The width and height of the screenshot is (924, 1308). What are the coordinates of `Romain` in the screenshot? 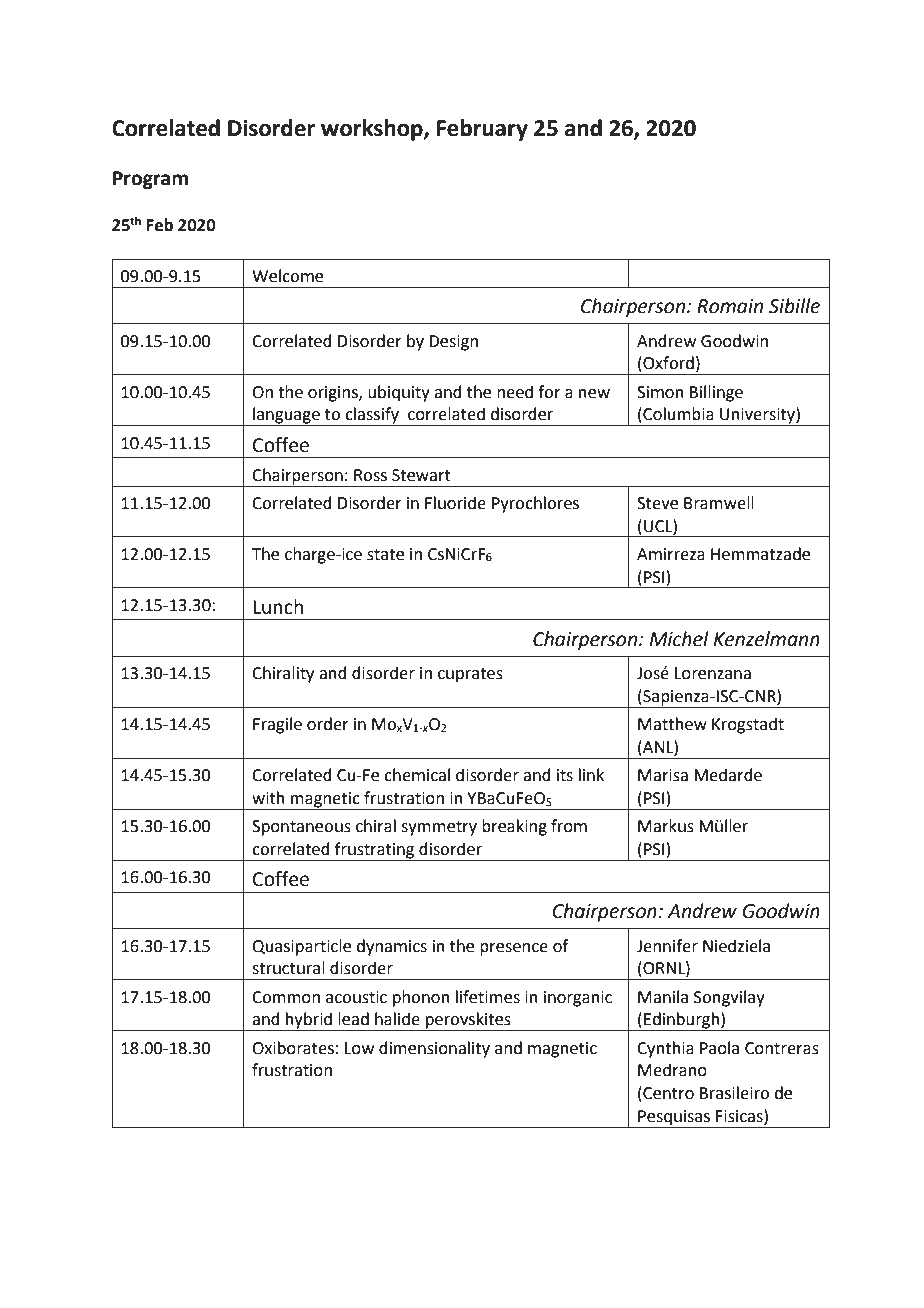 It's located at (730, 306).
